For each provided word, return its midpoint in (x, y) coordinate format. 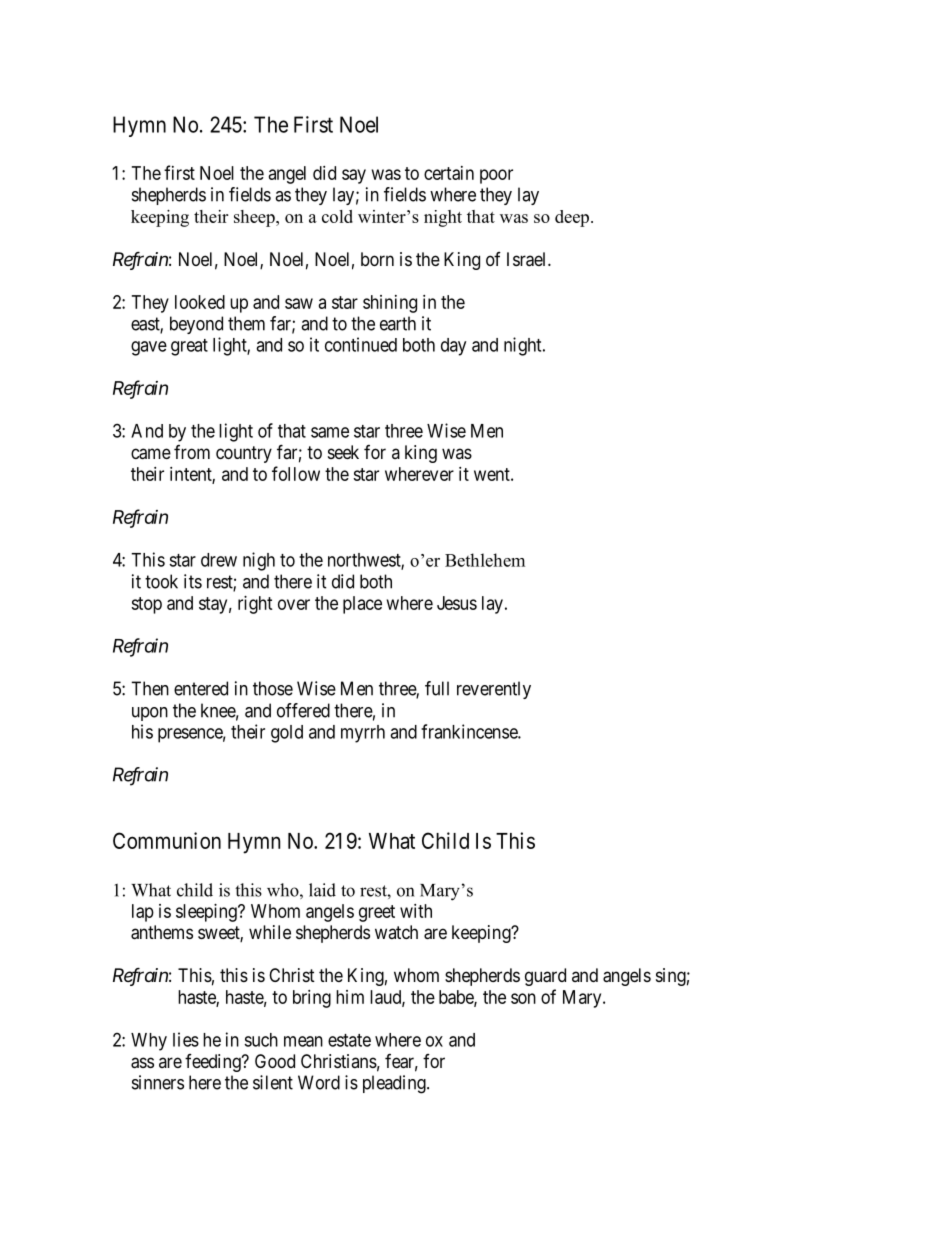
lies (186, 1039)
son (523, 998)
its (193, 581)
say (354, 176)
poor (496, 176)
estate (349, 1040)
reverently (494, 690)
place (362, 605)
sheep (255, 218)
